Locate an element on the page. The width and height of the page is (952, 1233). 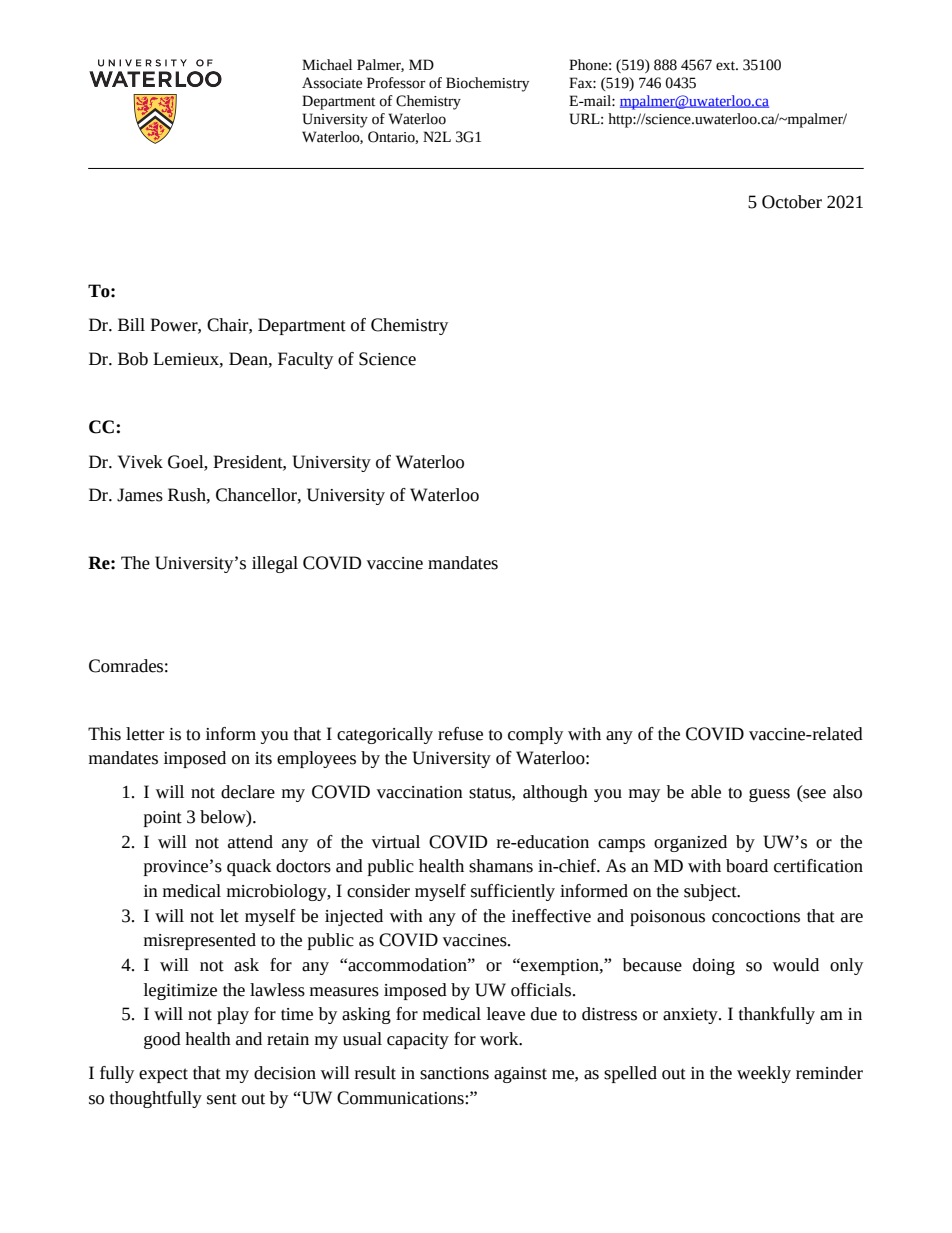
illegal is located at coordinates (275, 564).
